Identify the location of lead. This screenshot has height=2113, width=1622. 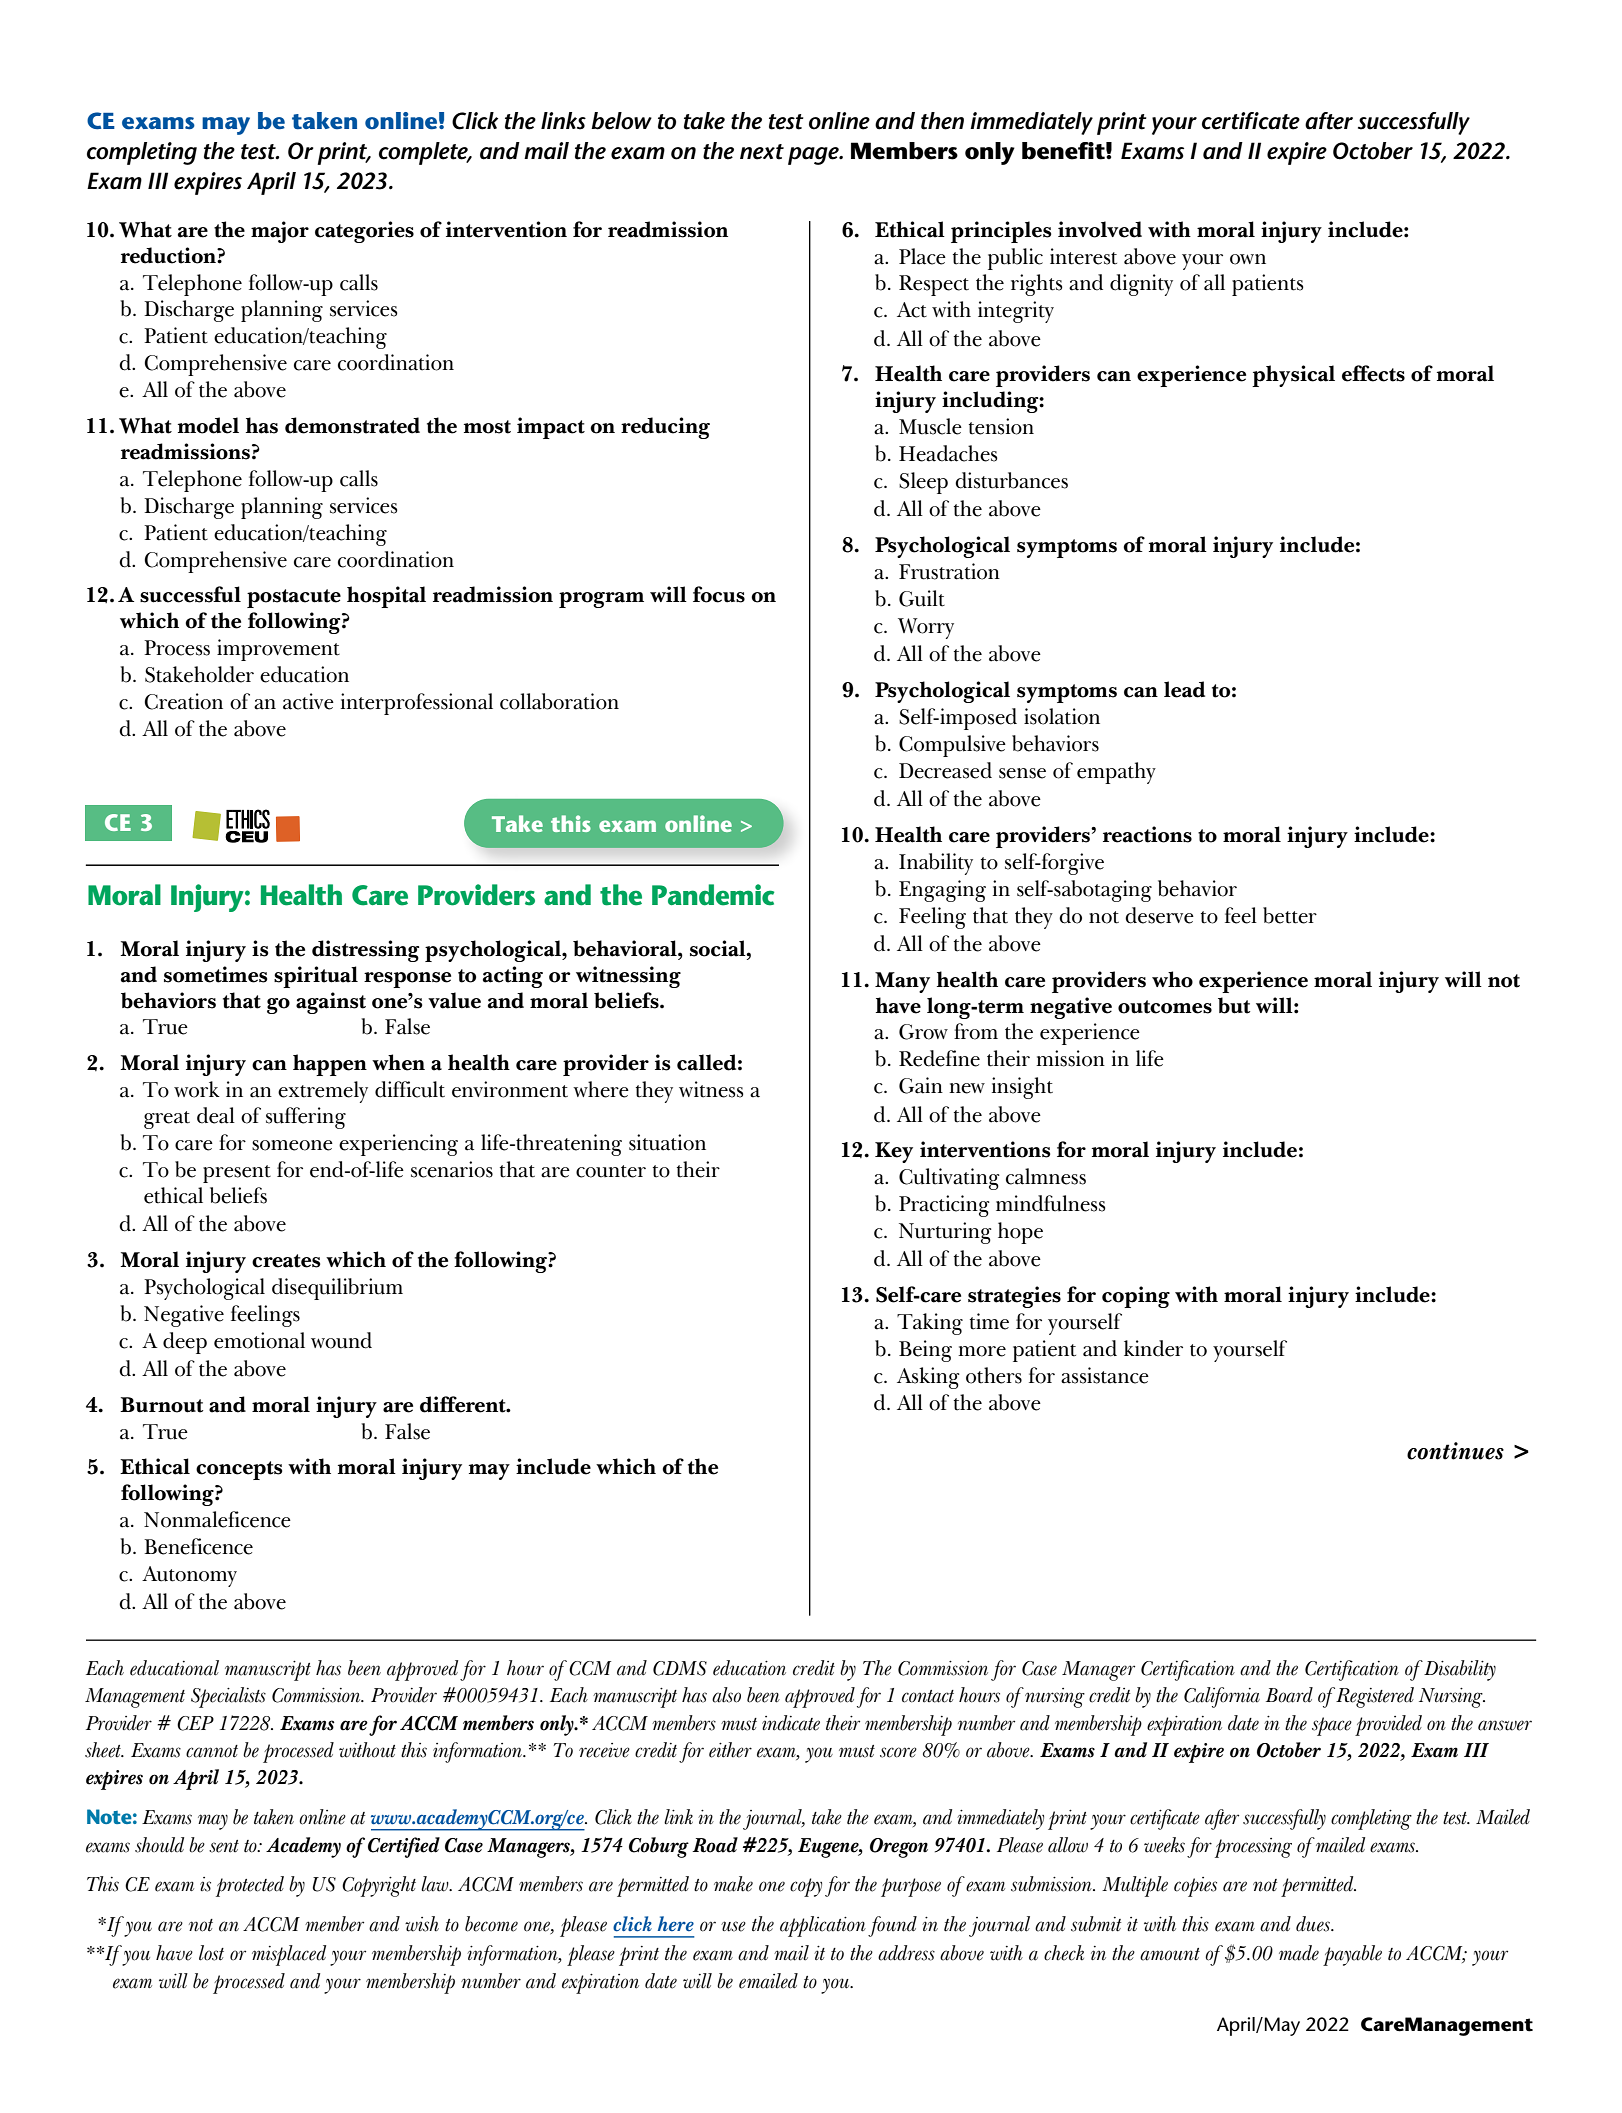
(1184, 689).
